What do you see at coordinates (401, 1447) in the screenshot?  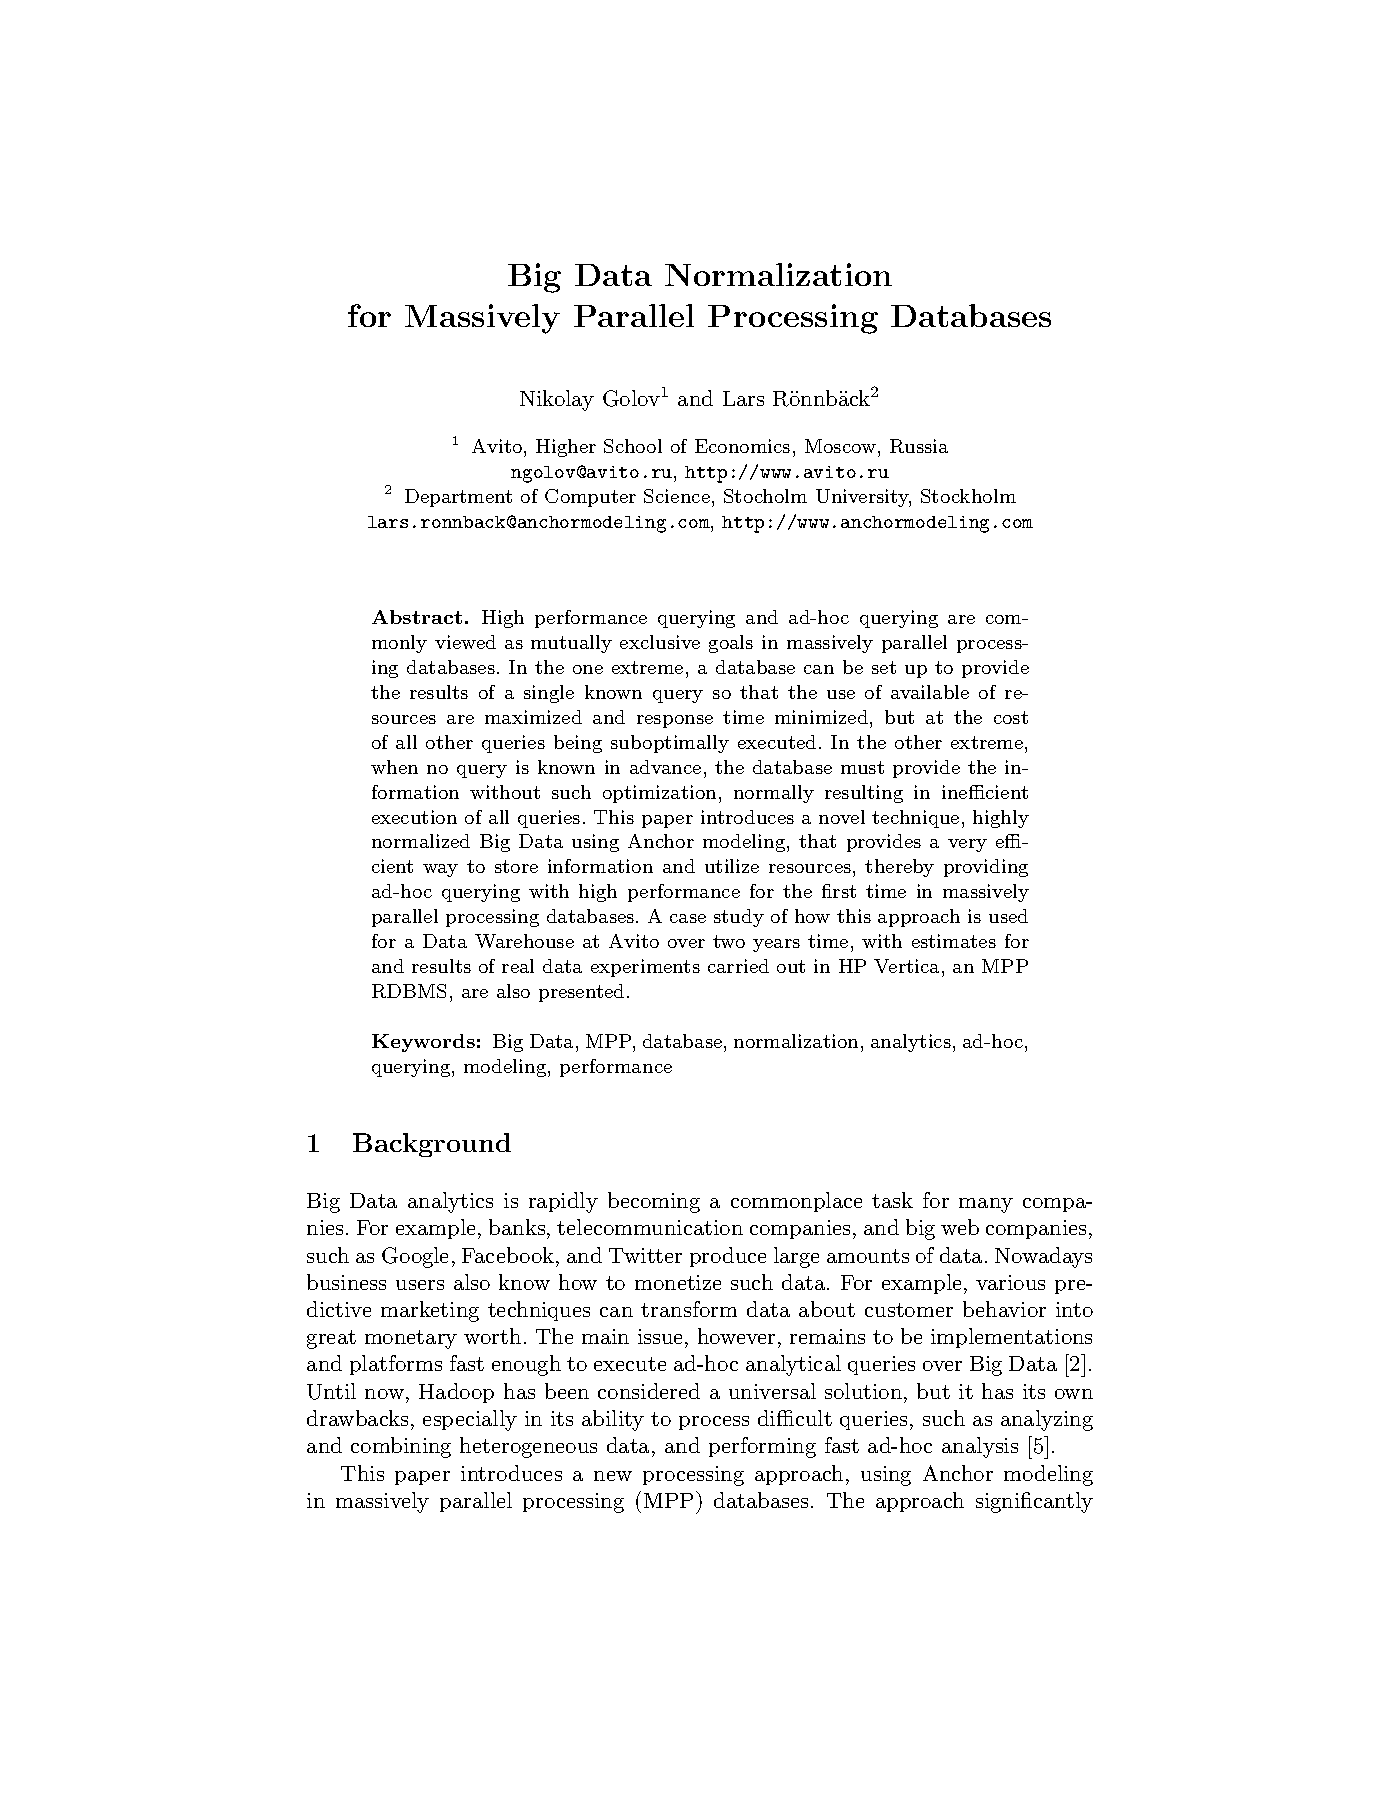 I see `combining` at bounding box center [401, 1447].
